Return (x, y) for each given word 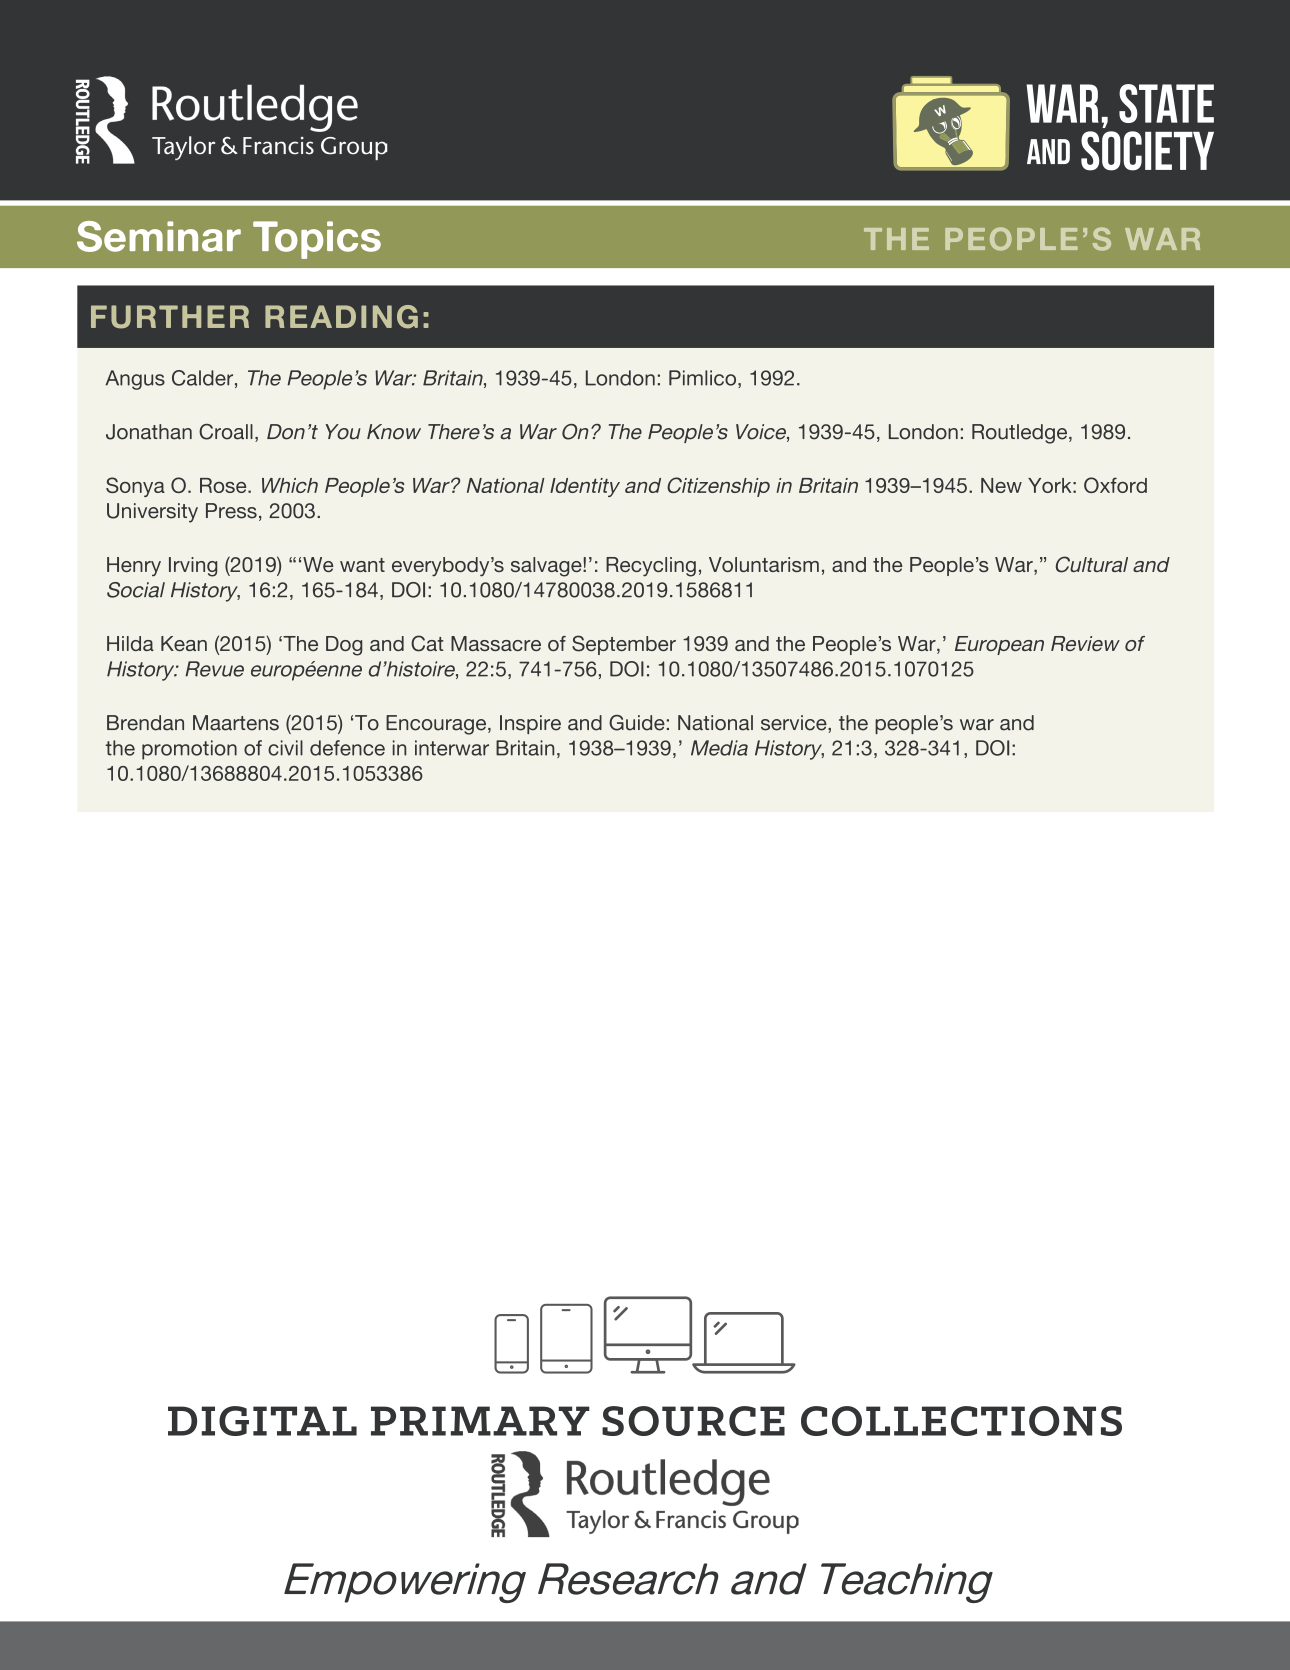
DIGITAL (262, 1421)
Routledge (1019, 434)
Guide (637, 723)
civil (285, 748)
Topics (317, 240)
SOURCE (693, 1421)
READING (341, 317)
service (795, 723)
